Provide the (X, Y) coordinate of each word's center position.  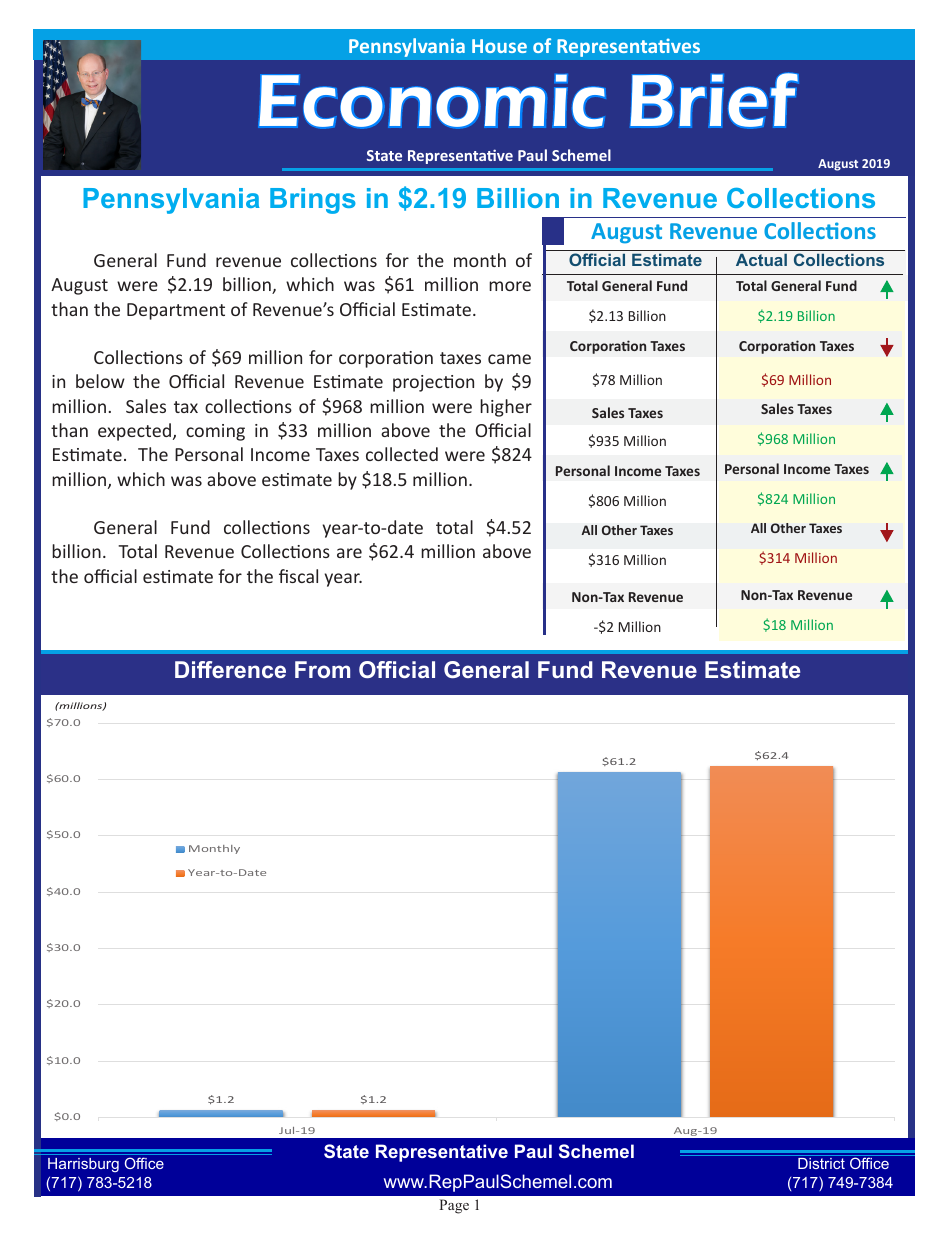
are (349, 553)
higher (506, 408)
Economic (432, 101)
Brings (313, 201)
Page (454, 1206)
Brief (714, 100)
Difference (230, 669)
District (821, 1163)
